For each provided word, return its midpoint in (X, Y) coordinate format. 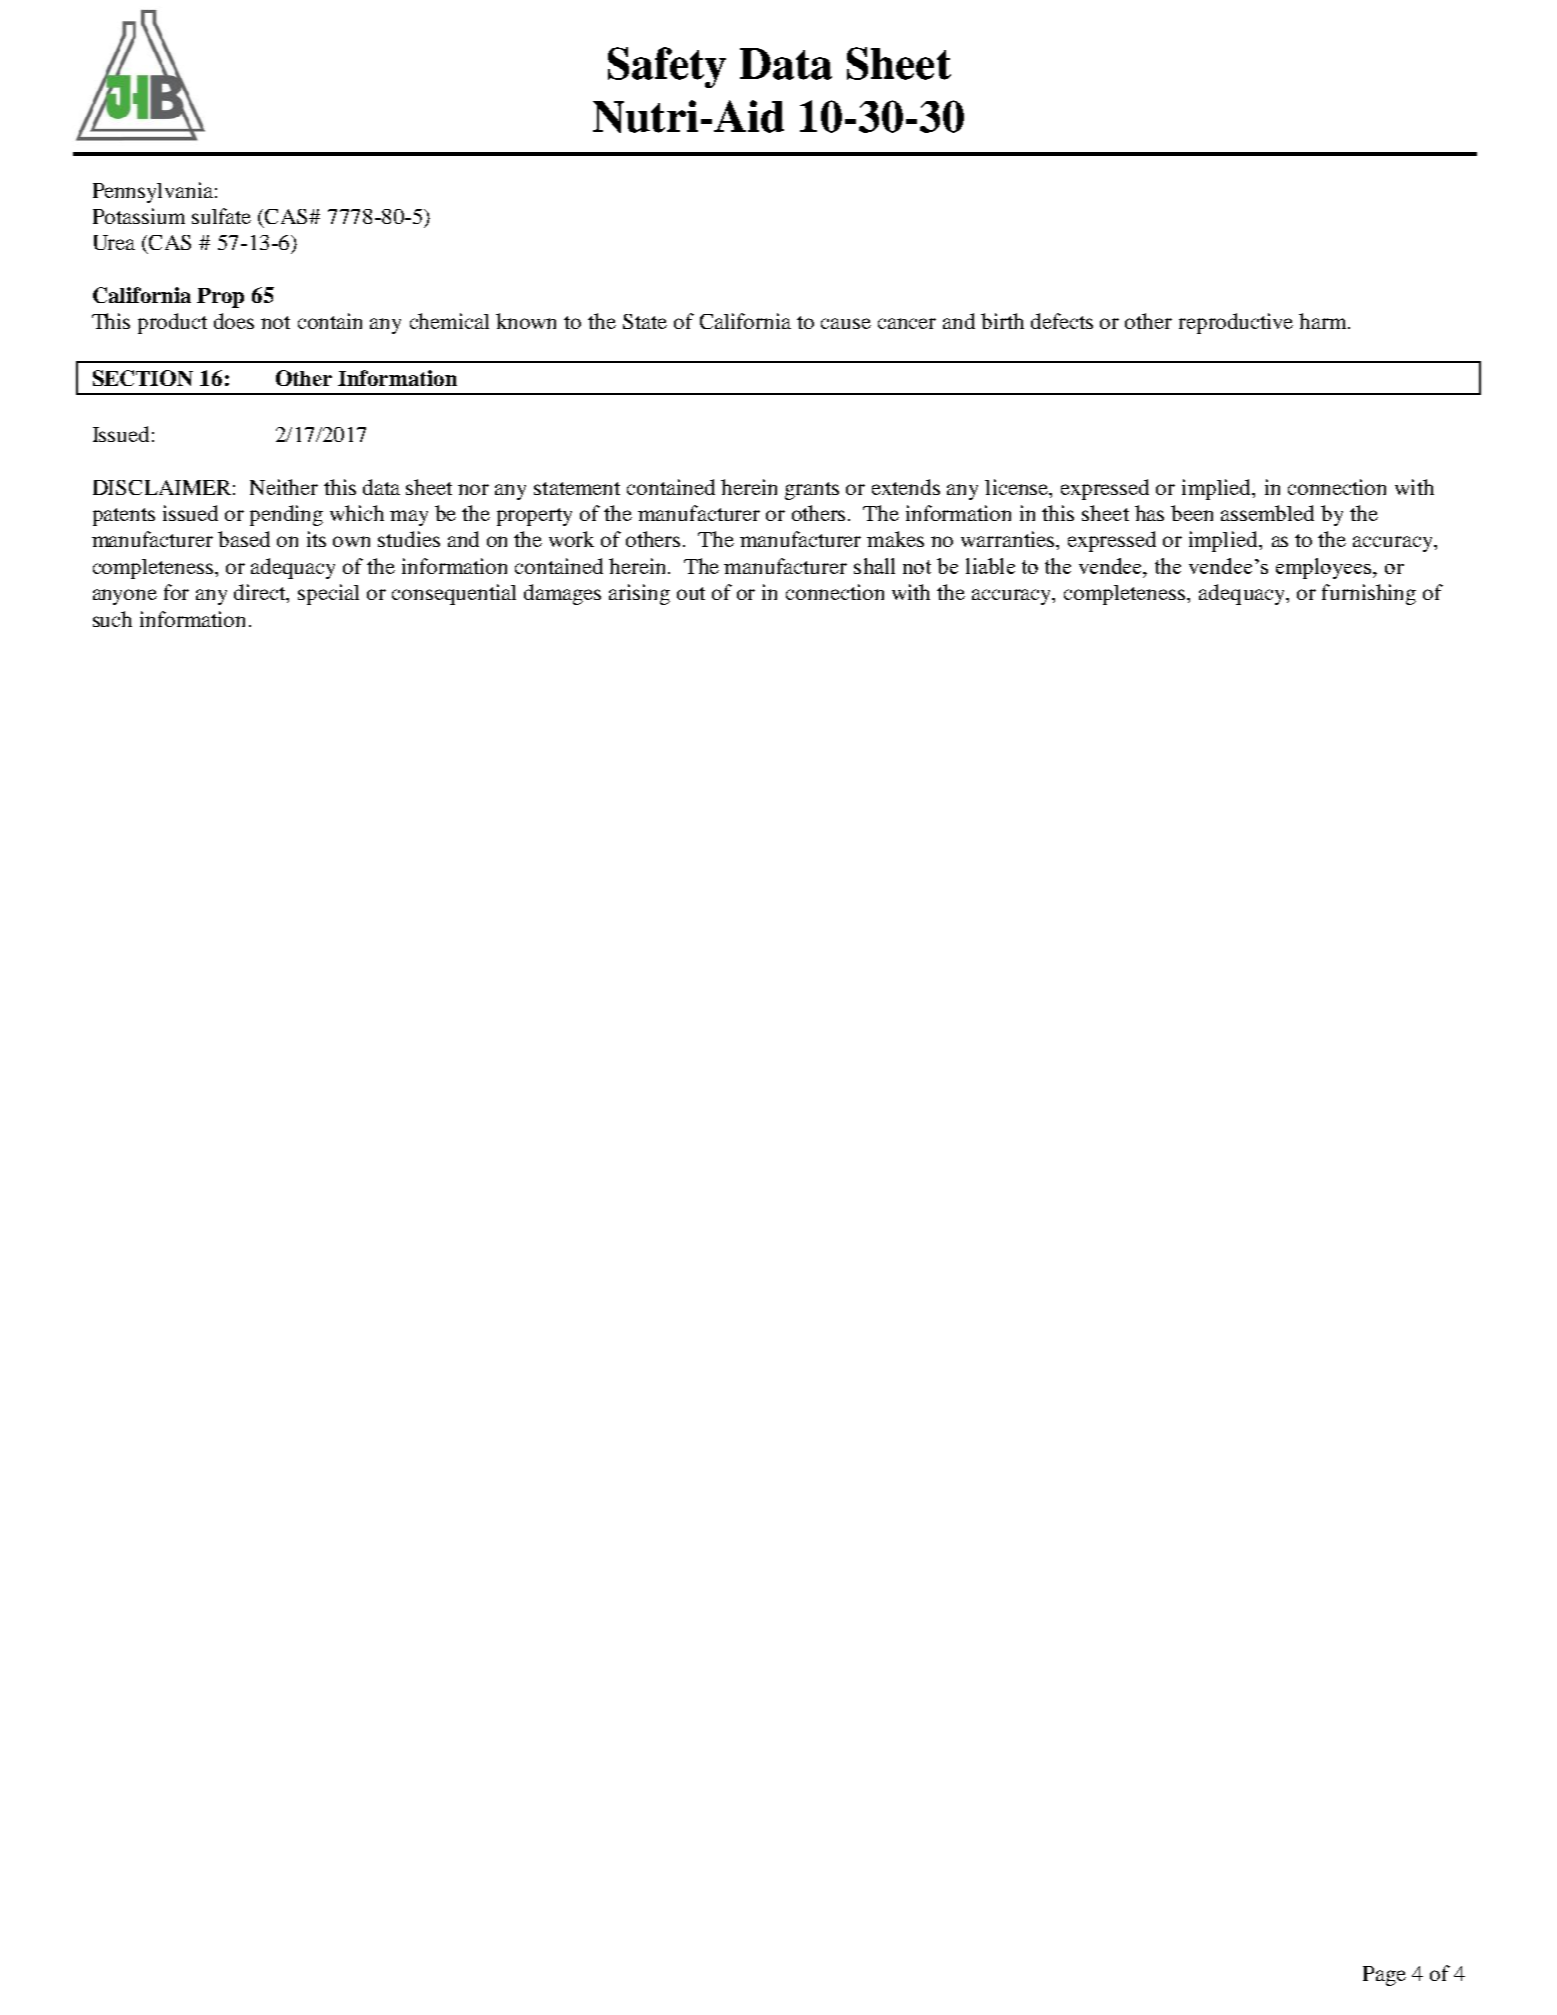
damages (562, 594)
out (691, 593)
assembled (1267, 513)
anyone (125, 597)
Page (1384, 1976)
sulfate (221, 216)
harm (1324, 321)
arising (639, 594)
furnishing (1369, 594)
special (328, 594)
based (244, 539)
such (112, 619)
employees (1325, 568)
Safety (667, 67)
